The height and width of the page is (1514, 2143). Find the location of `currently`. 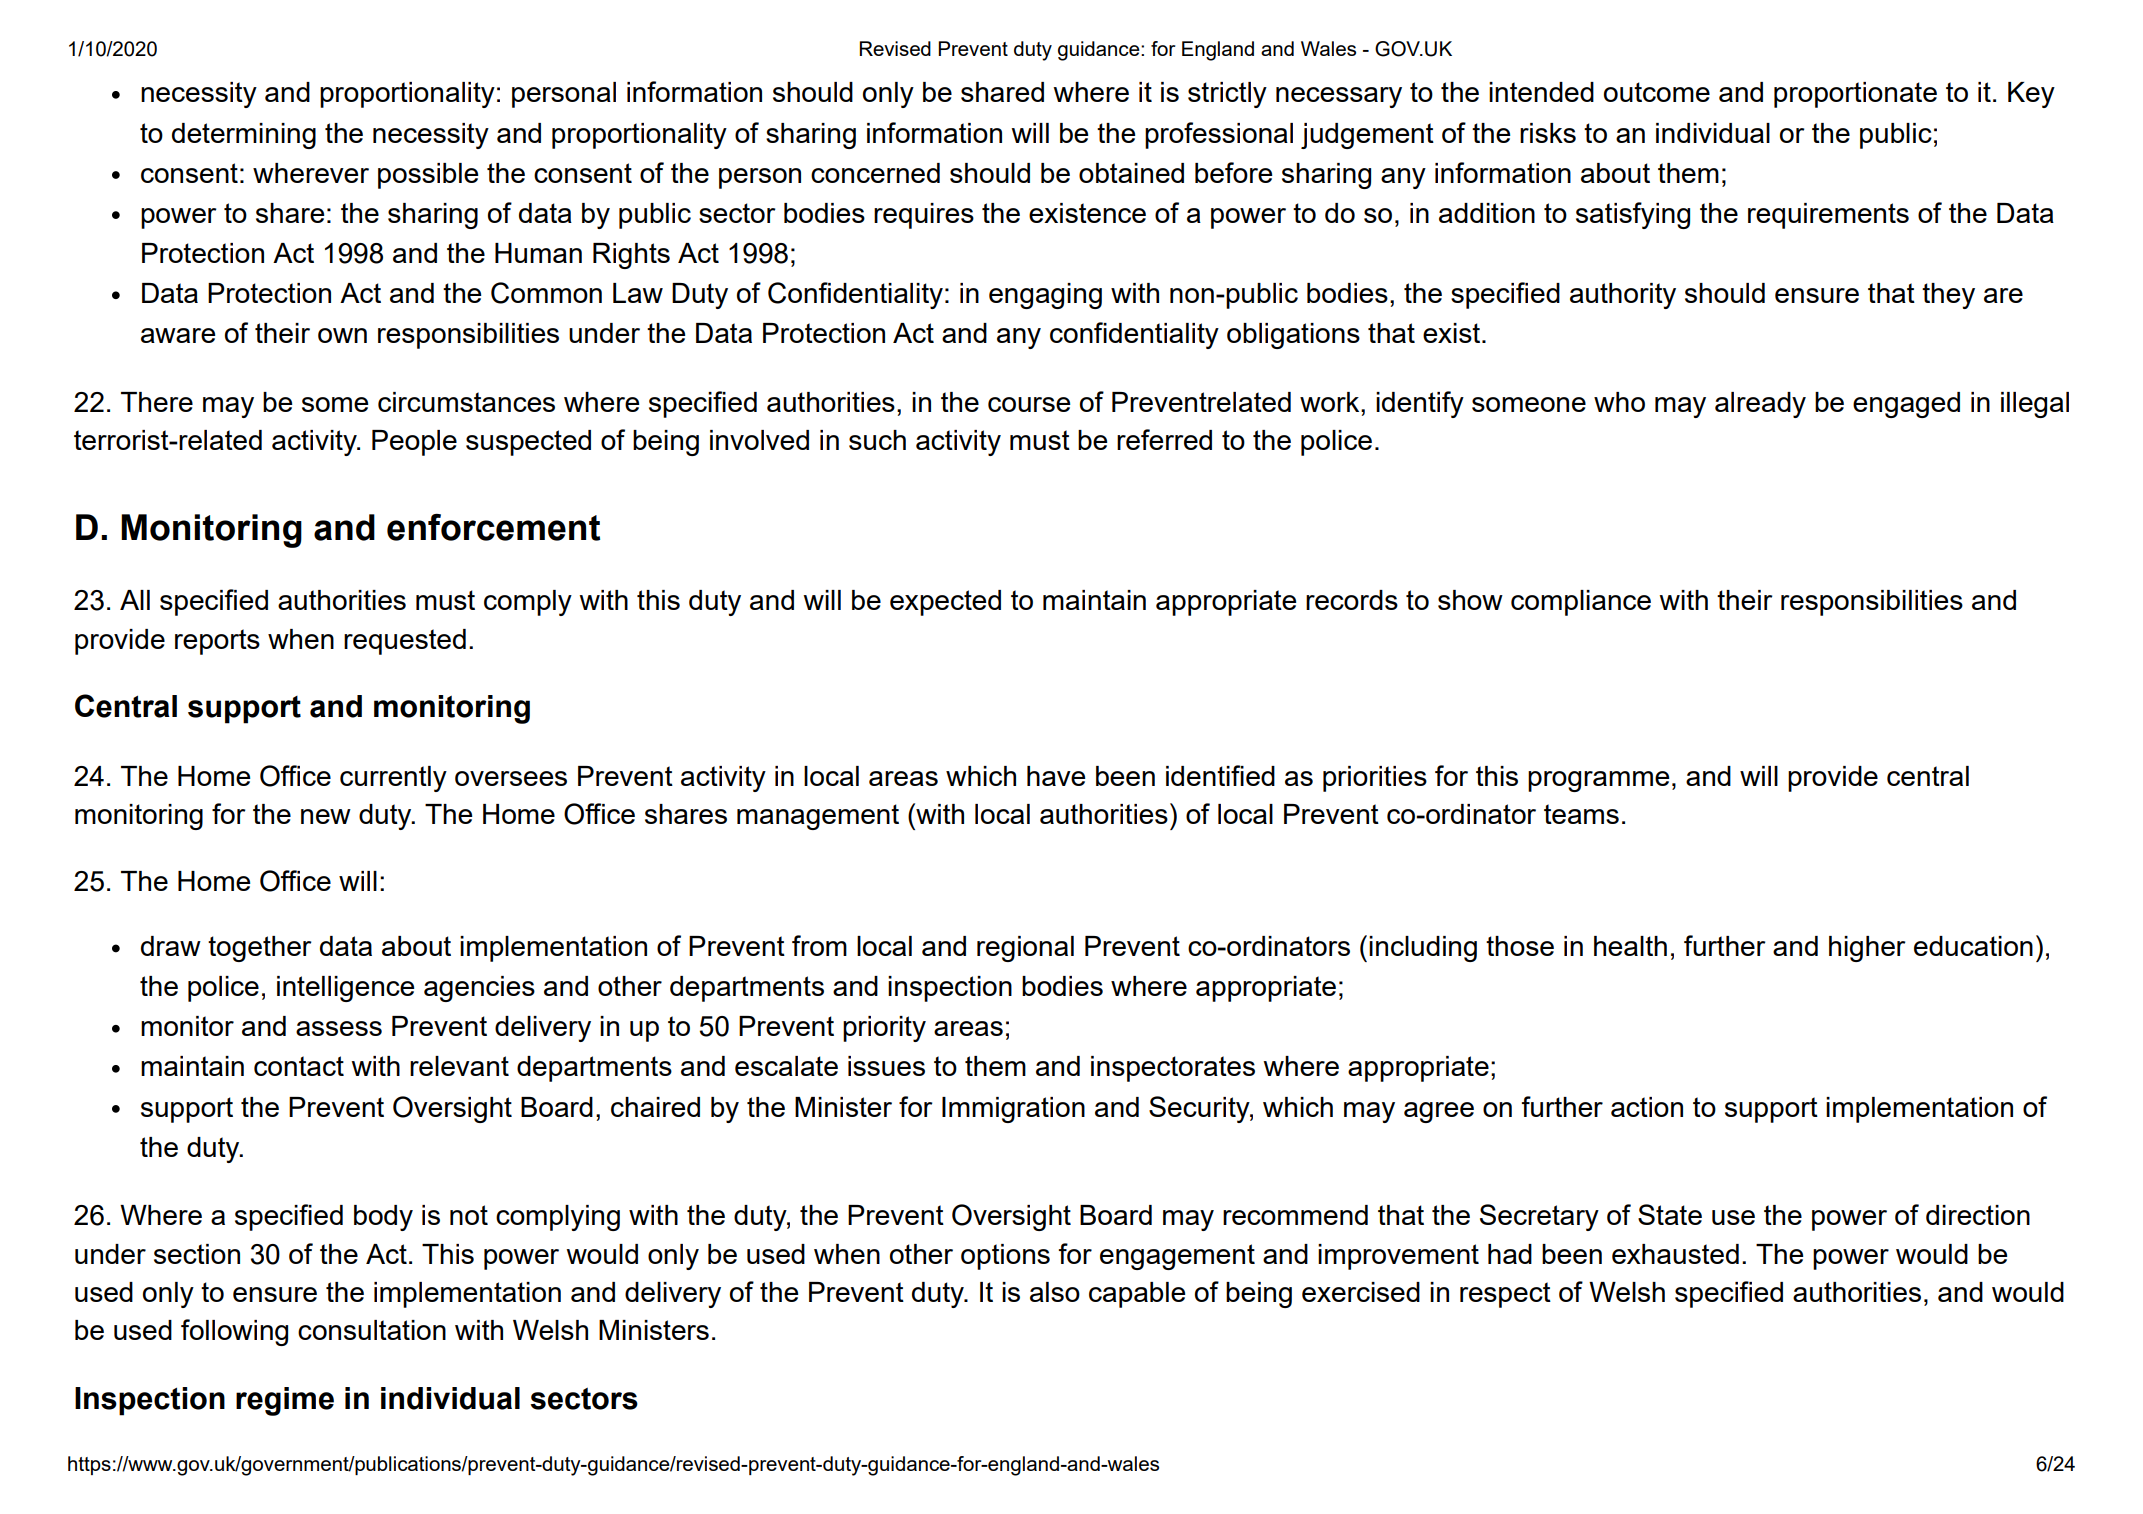

currently is located at coordinates (393, 779).
